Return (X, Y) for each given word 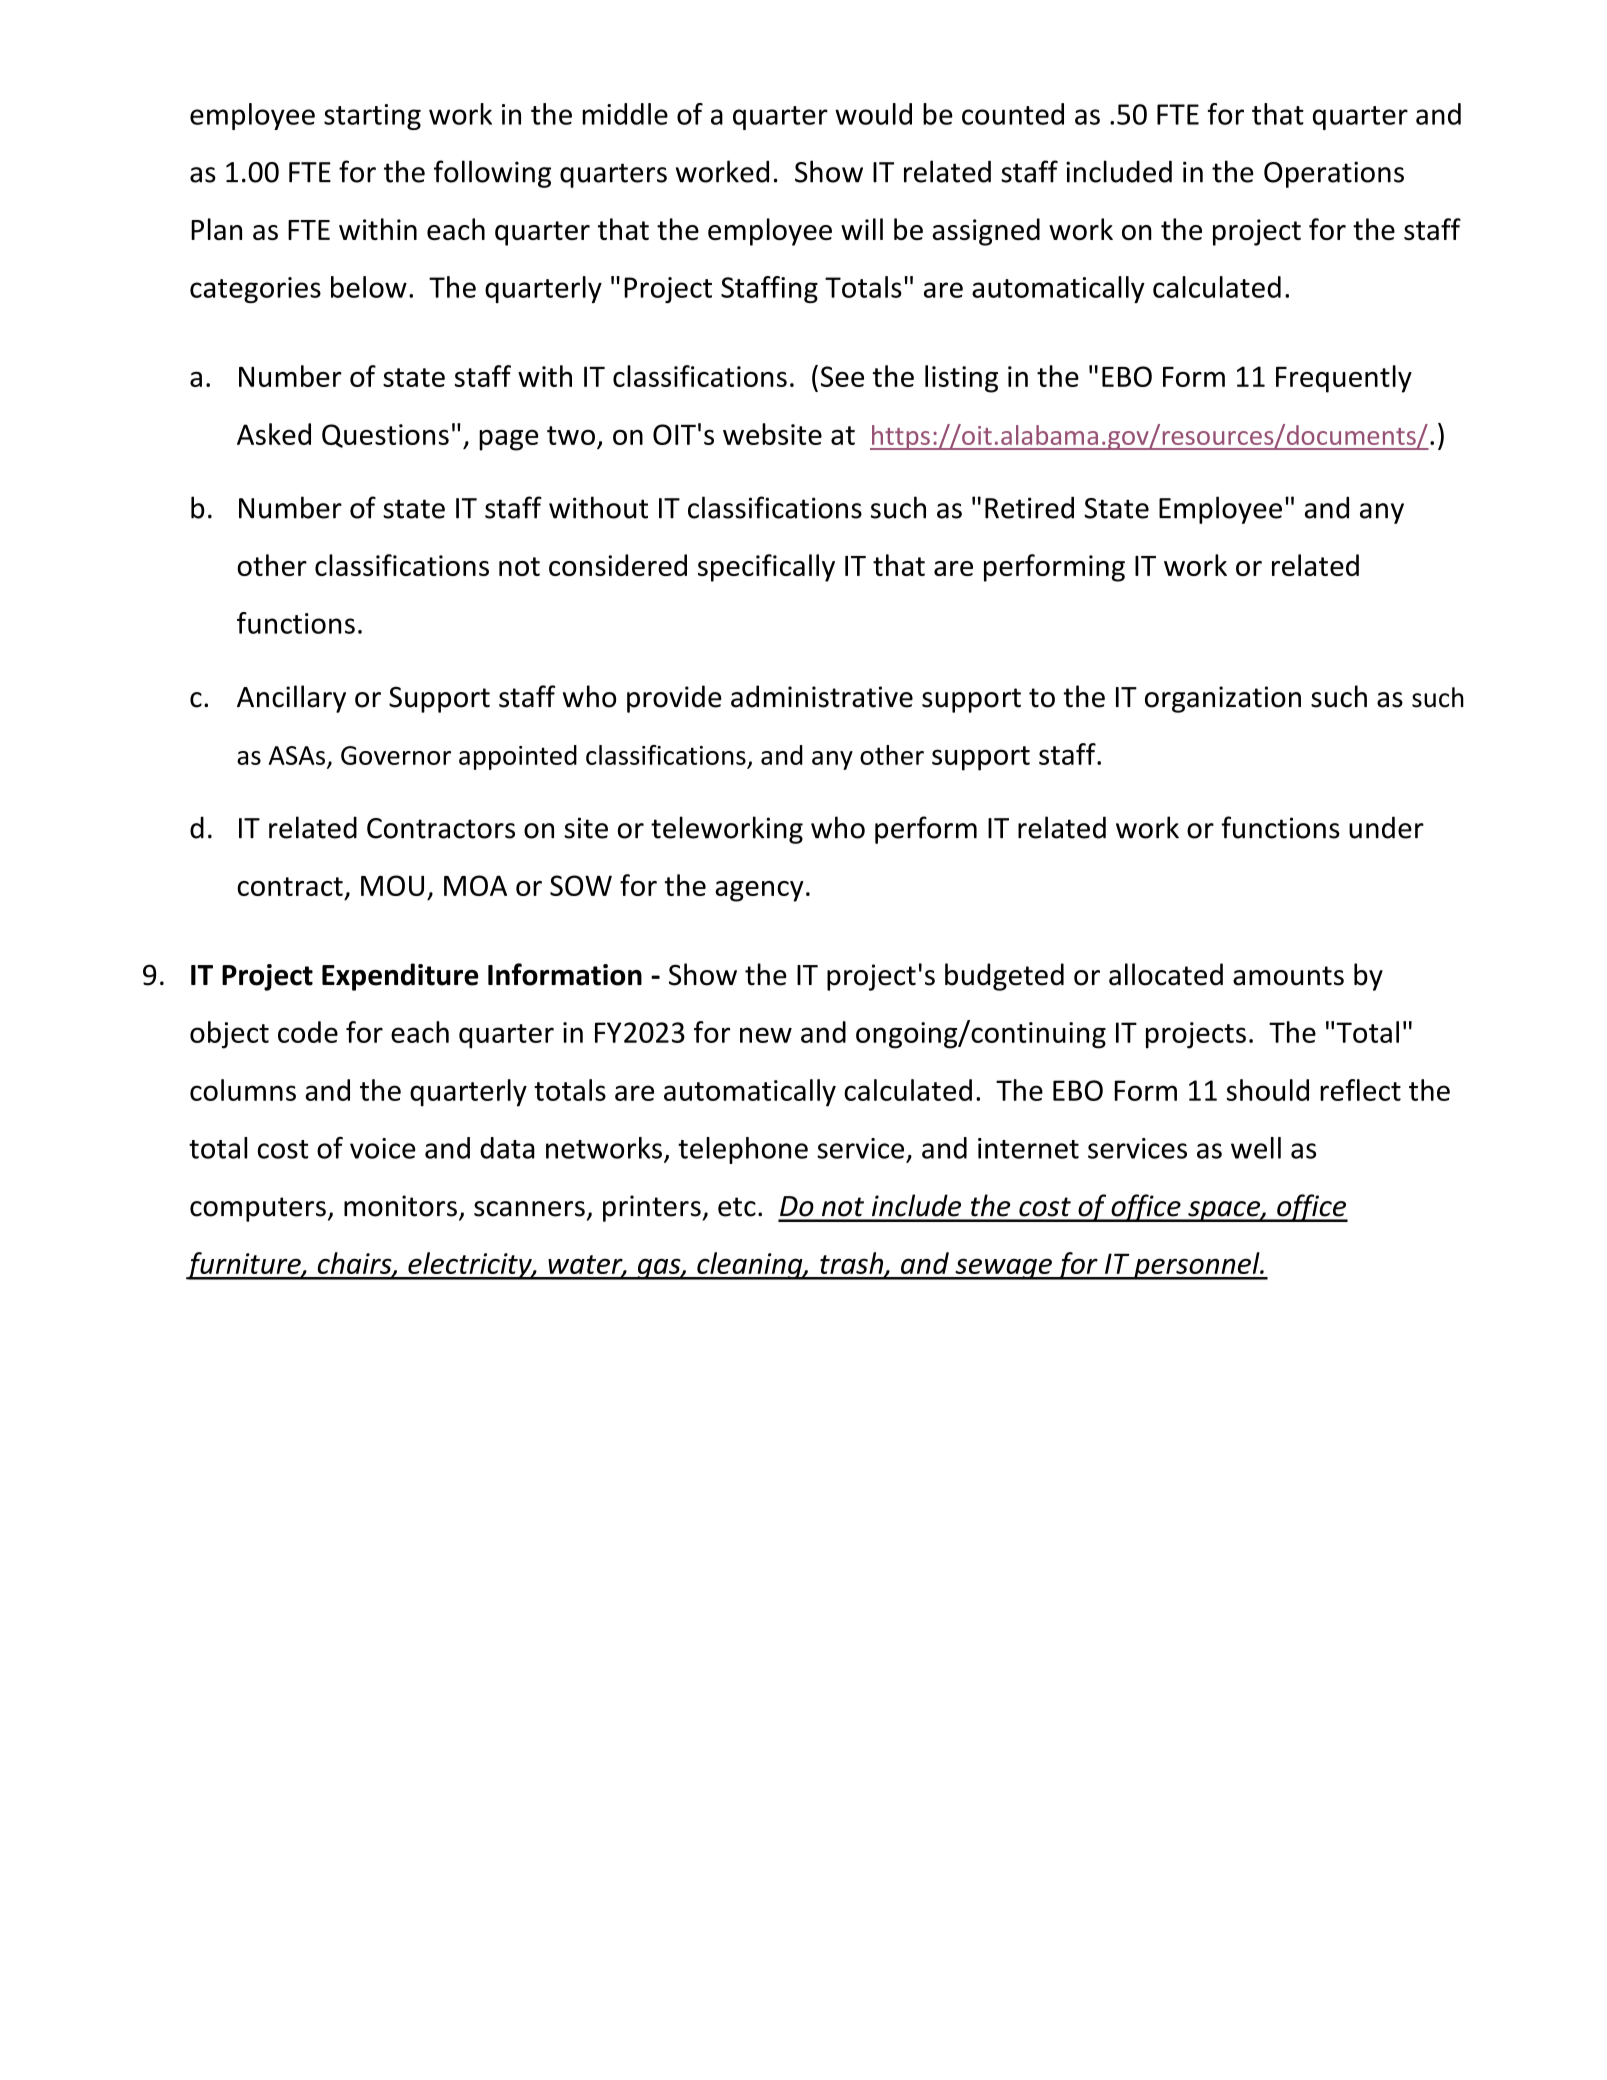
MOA (475, 885)
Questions (385, 436)
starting (372, 117)
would (873, 114)
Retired (1029, 507)
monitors (400, 1206)
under (1386, 827)
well (1256, 1148)
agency (759, 891)
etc (737, 1207)
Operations (1334, 174)
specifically (766, 568)
